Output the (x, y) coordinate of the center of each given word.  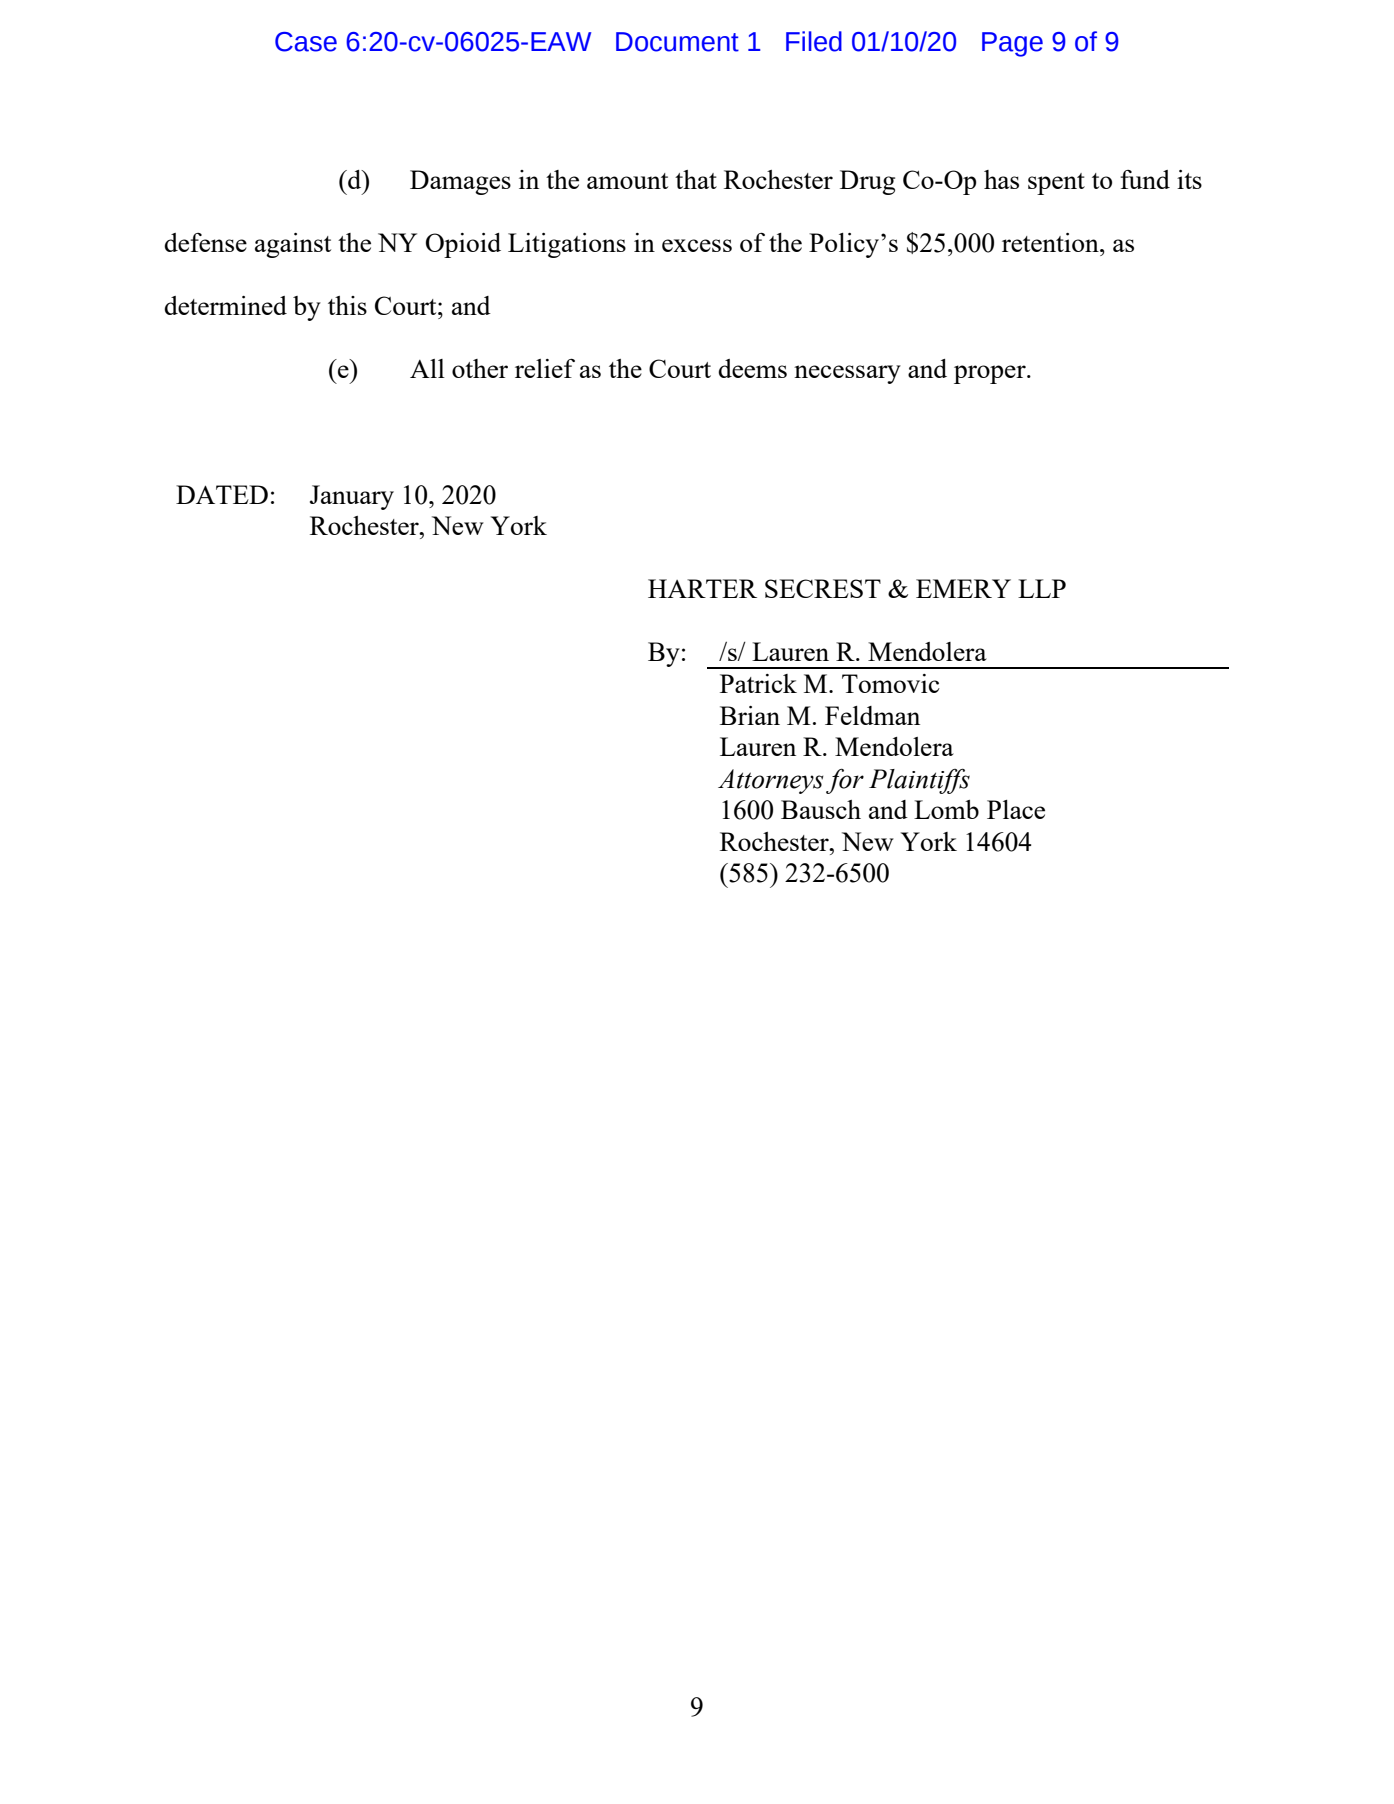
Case (306, 42)
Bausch (821, 809)
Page (1012, 44)
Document (677, 42)
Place (1016, 809)
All (427, 368)
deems (752, 368)
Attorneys (771, 781)
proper (991, 374)
